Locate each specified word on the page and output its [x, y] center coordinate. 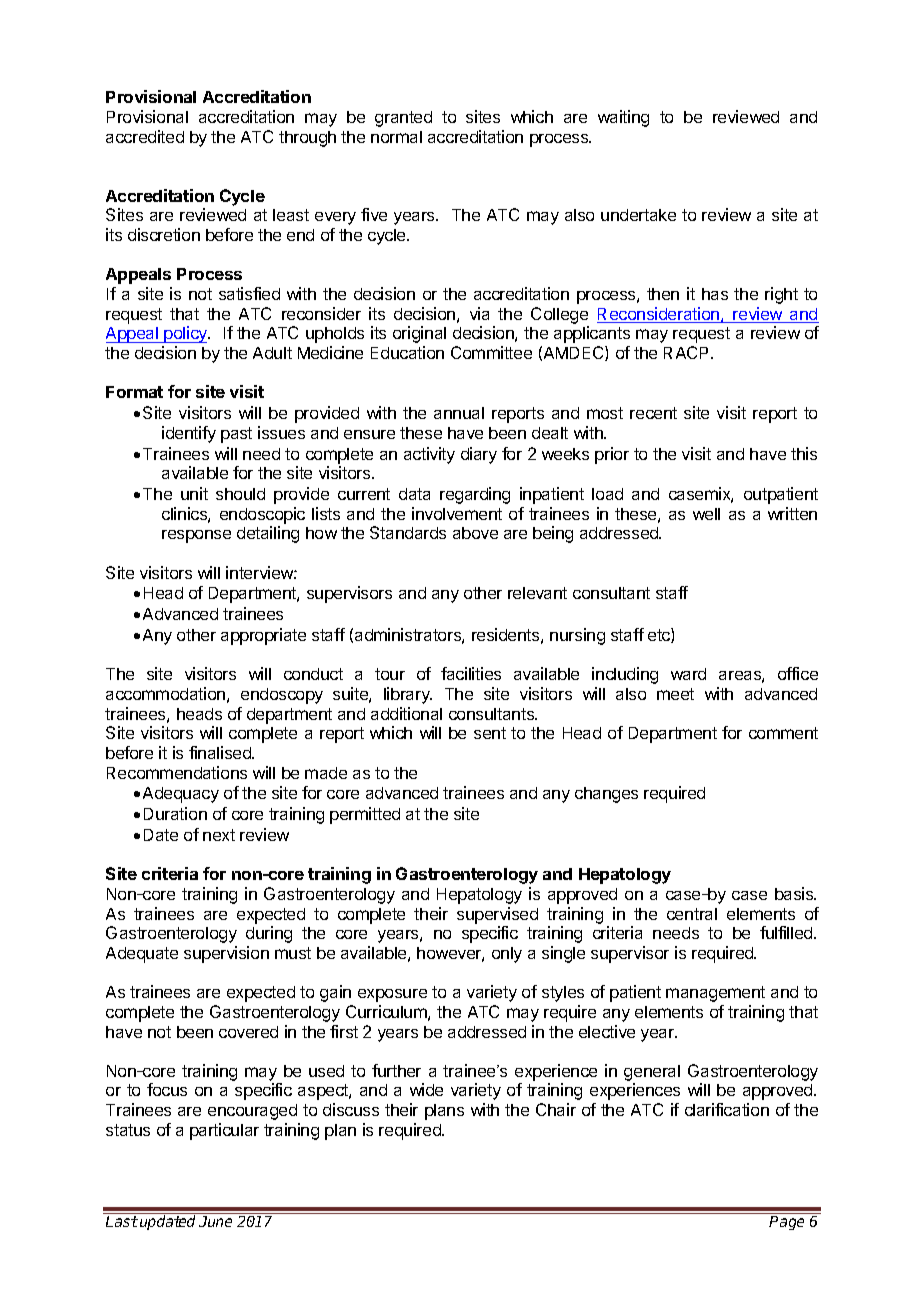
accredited [145, 136]
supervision [226, 954]
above [475, 533]
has [715, 294]
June [215, 1221]
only [507, 955]
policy [186, 334]
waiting [623, 118]
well [706, 514]
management [715, 994]
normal [396, 137]
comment [783, 733]
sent [490, 733]
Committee [491, 352]
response [196, 536]
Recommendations [177, 772]
